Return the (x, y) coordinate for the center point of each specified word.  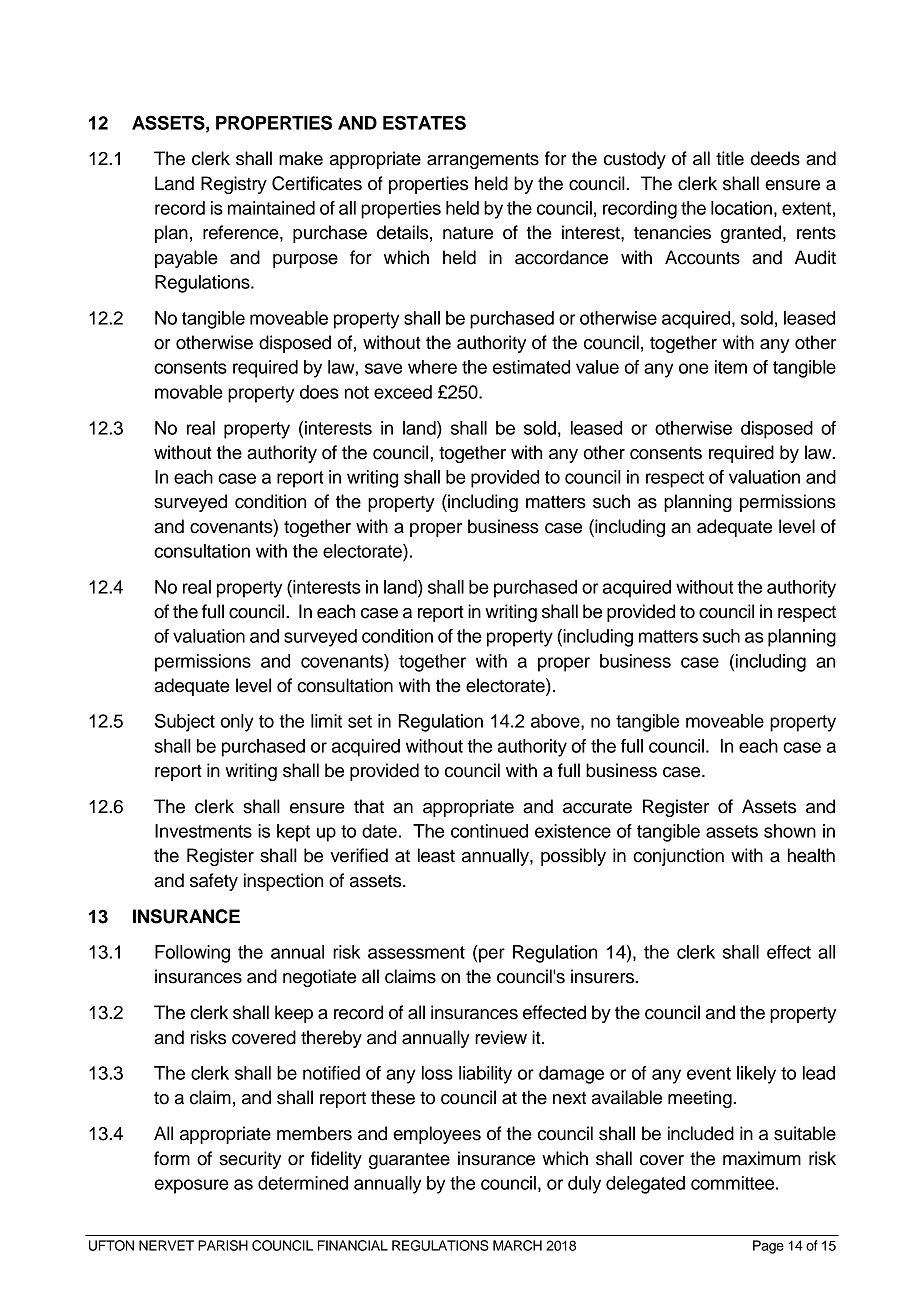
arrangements (483, 161)
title (730, 158)
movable (189, 392)
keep (294, 1014)
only (237, 723)
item (731, 367)
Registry (234, 185)
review (501, 1037)
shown (790, 831)
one (694, 368)
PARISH (223, 1245)
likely (756, 1075)
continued (489, 831)
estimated (531, 367)
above (556, 721)
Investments (203, 831)
